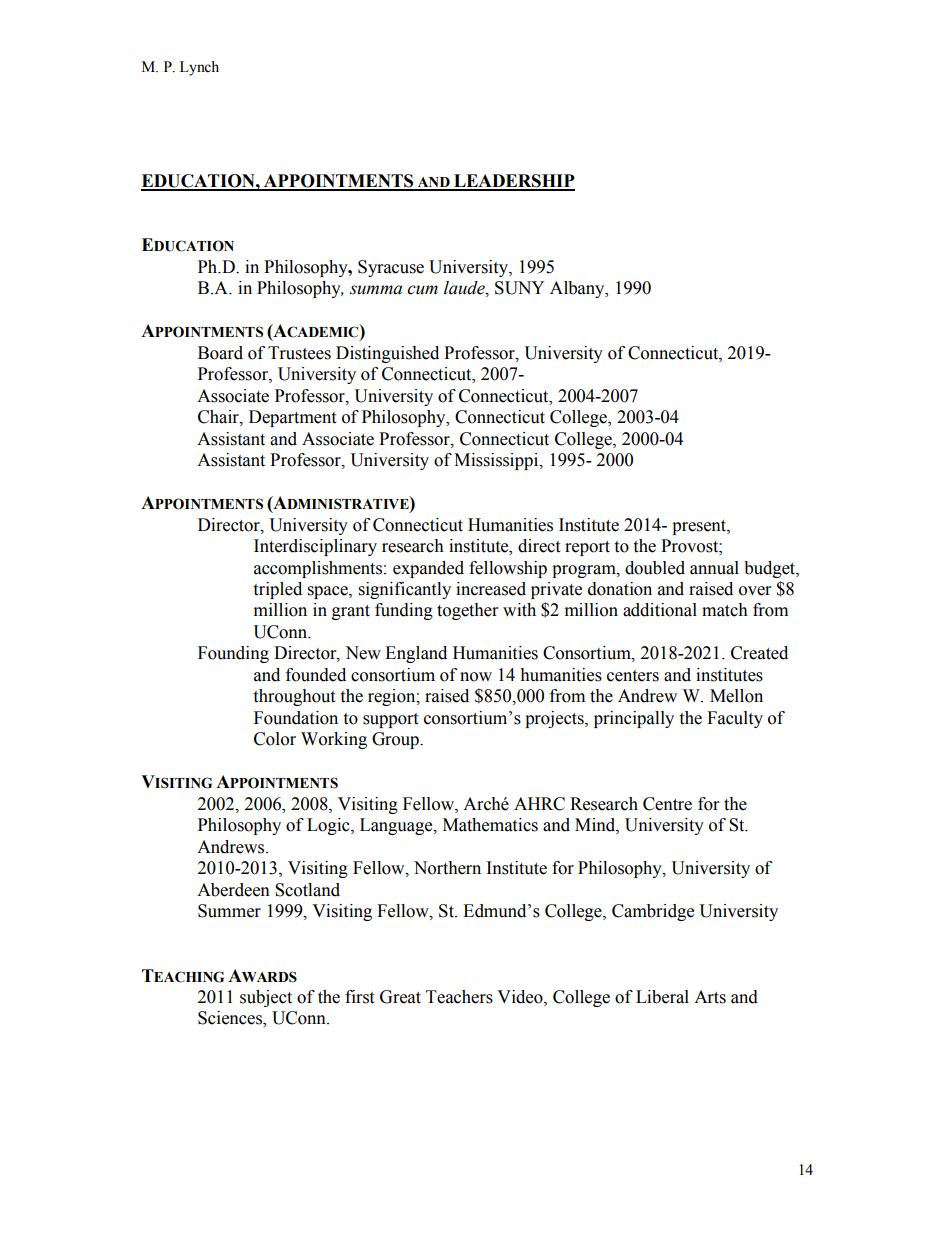  Describe the element at coordinates (714, 568) in the screenshot. I see `annual` at that location.
